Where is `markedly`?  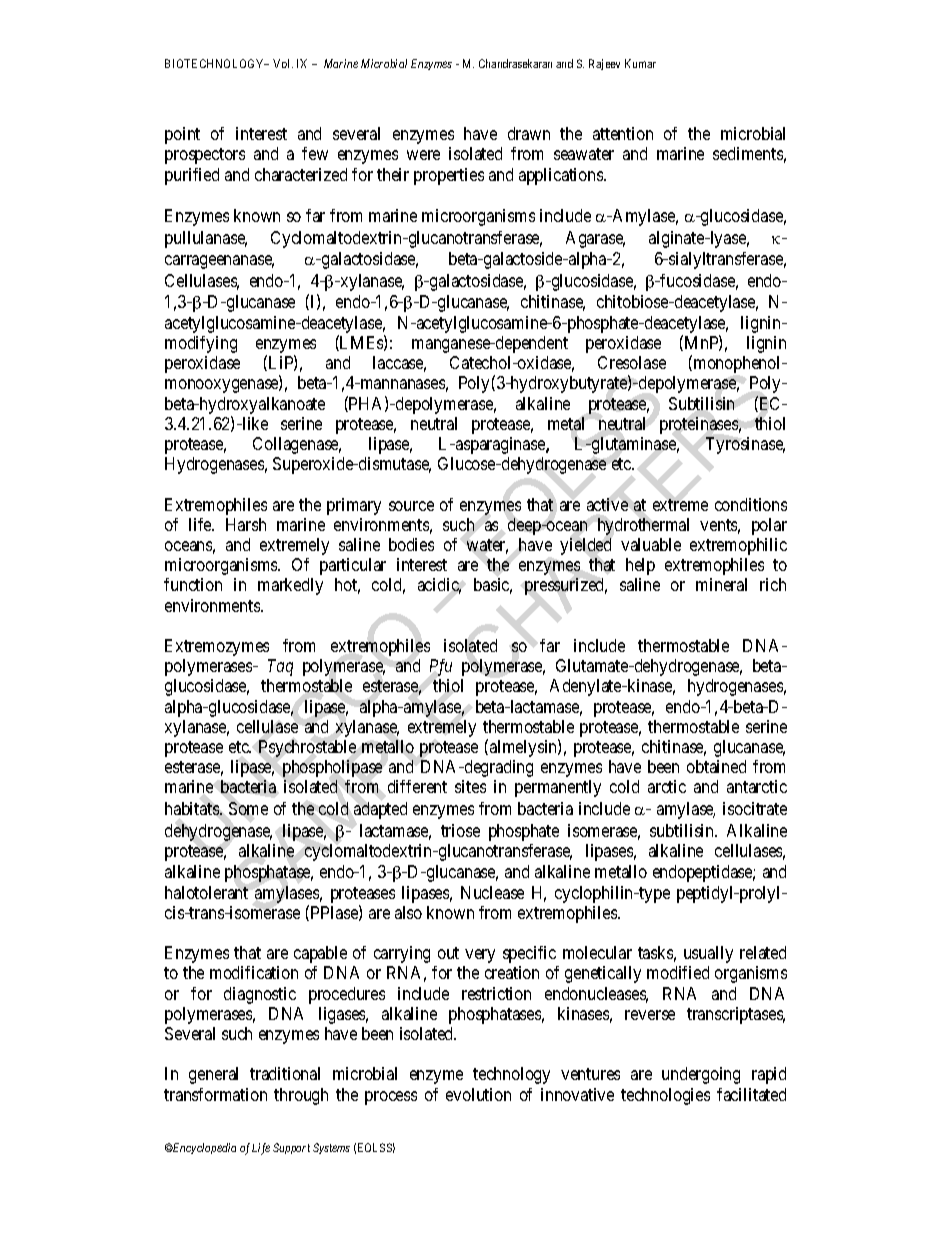
markedly is located at coordinates (290, 586).
